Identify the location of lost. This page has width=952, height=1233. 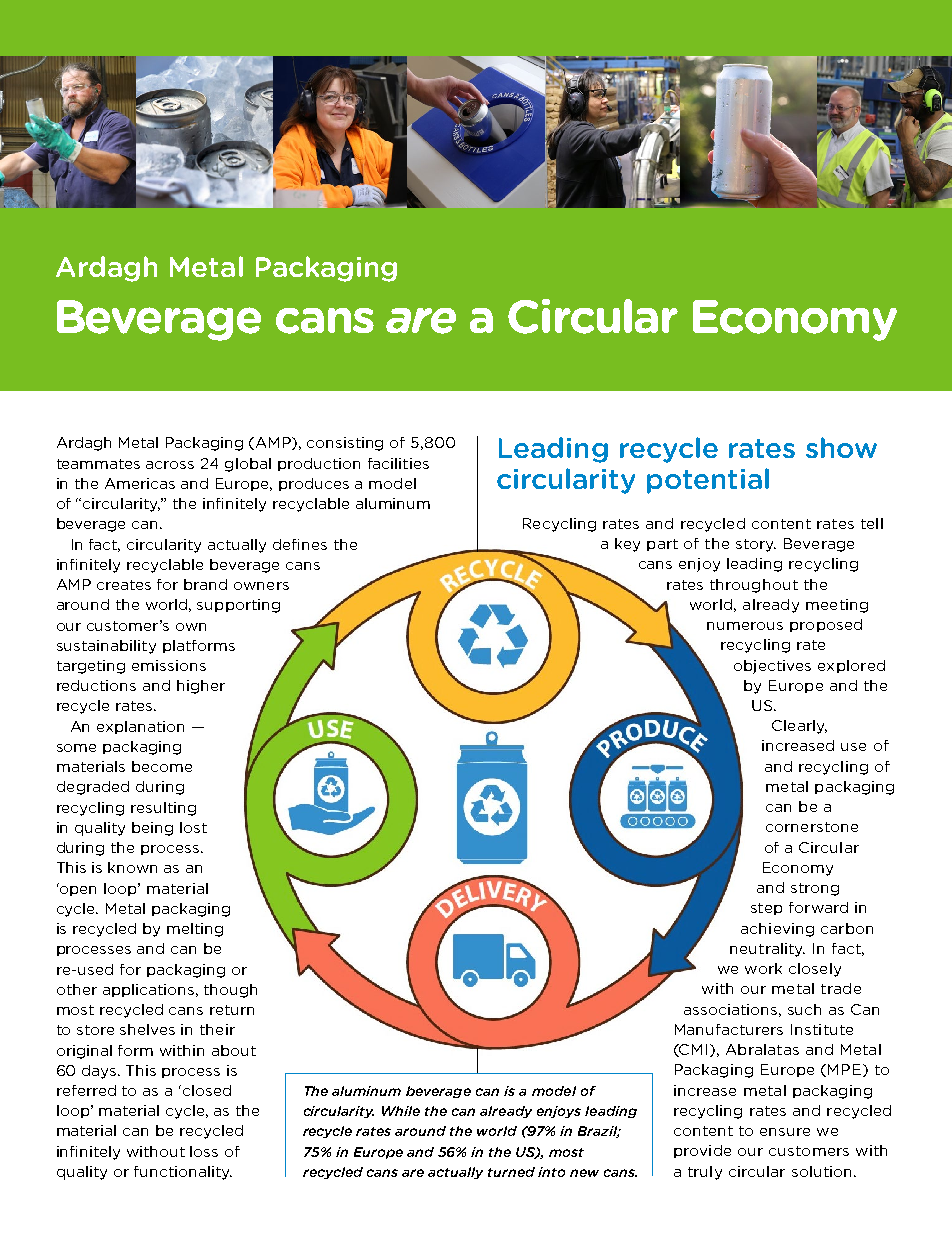
(193, 827).
